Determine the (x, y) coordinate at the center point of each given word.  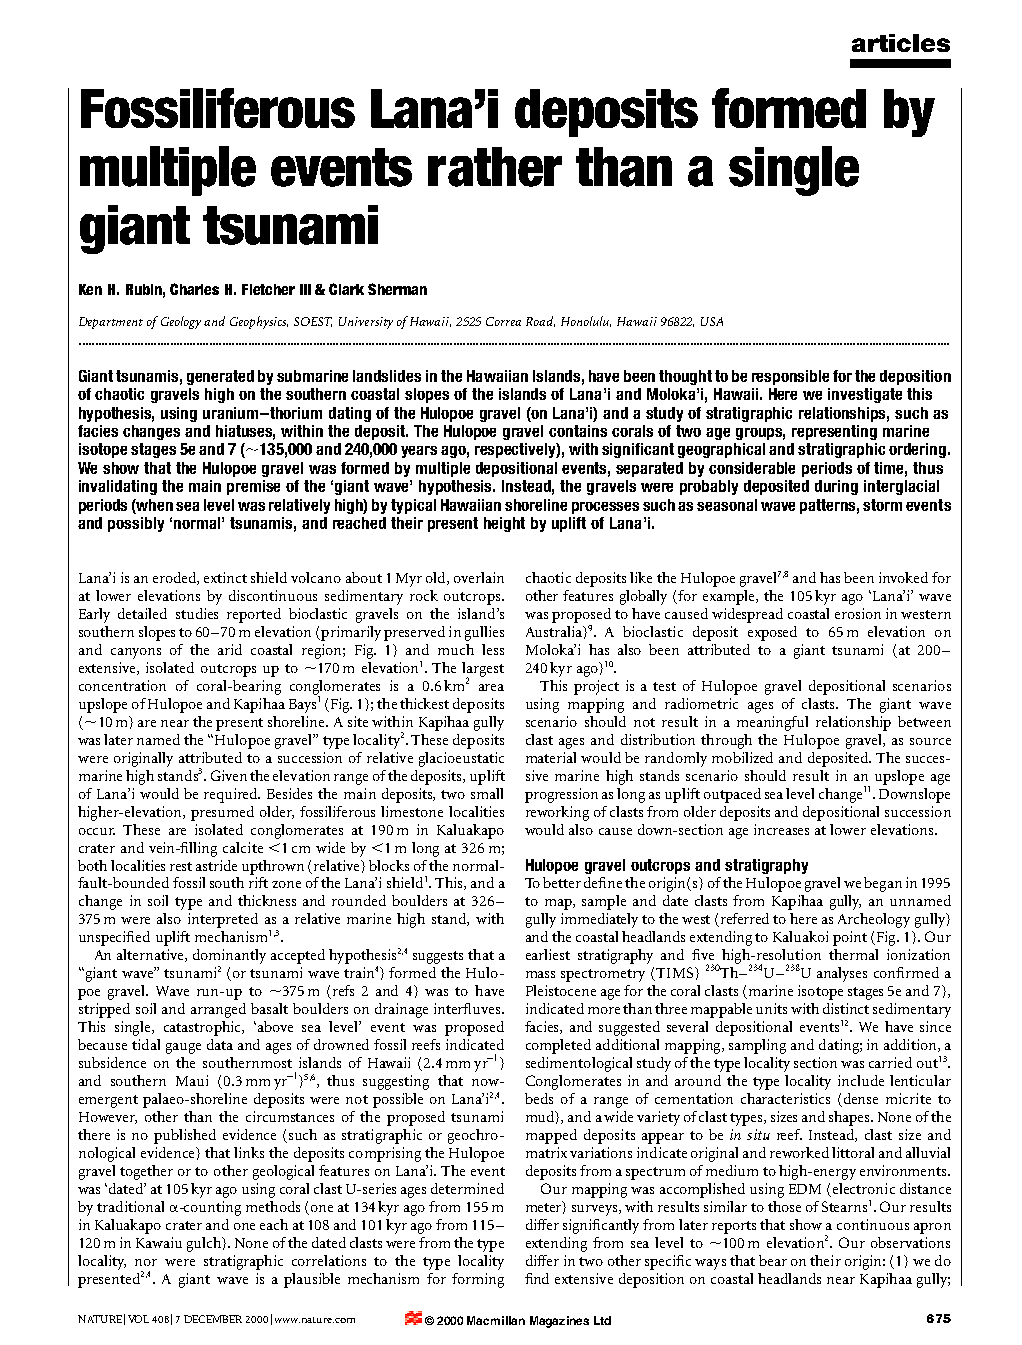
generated (220, 377)
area (491, 687)
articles (901, 43)
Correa (503, 321)
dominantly (229, 958)
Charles (194, 289)
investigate (865, 395)
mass (540, 974)
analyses (842, 974)
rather (495, 167)
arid (230, 649)
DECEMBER (213, 1319)
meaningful (772, 723)
